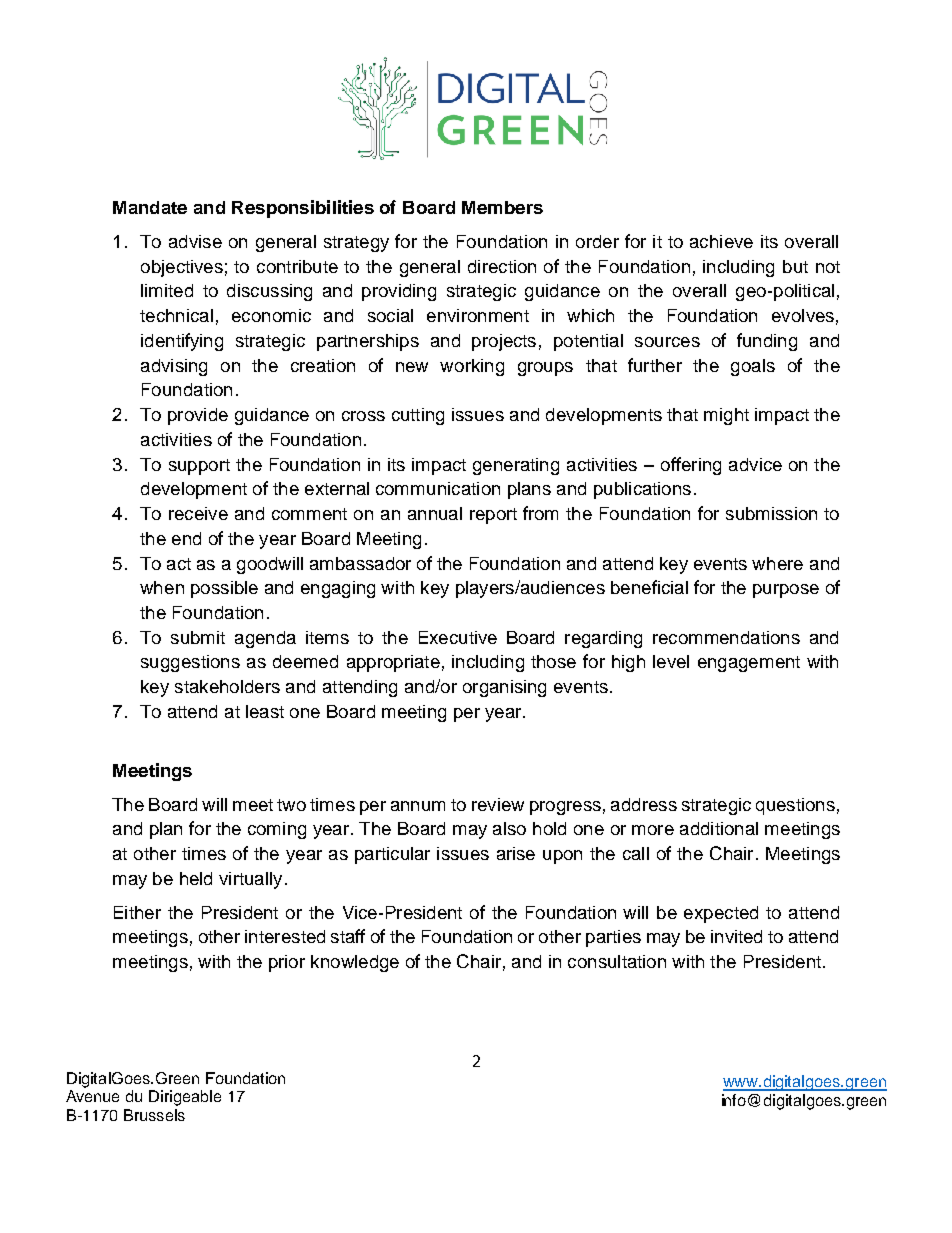 This page has height=1233, width=952. What do you see at coordinates (726, 416) in the page?
I see `might` at bounding box center [726, 416].
